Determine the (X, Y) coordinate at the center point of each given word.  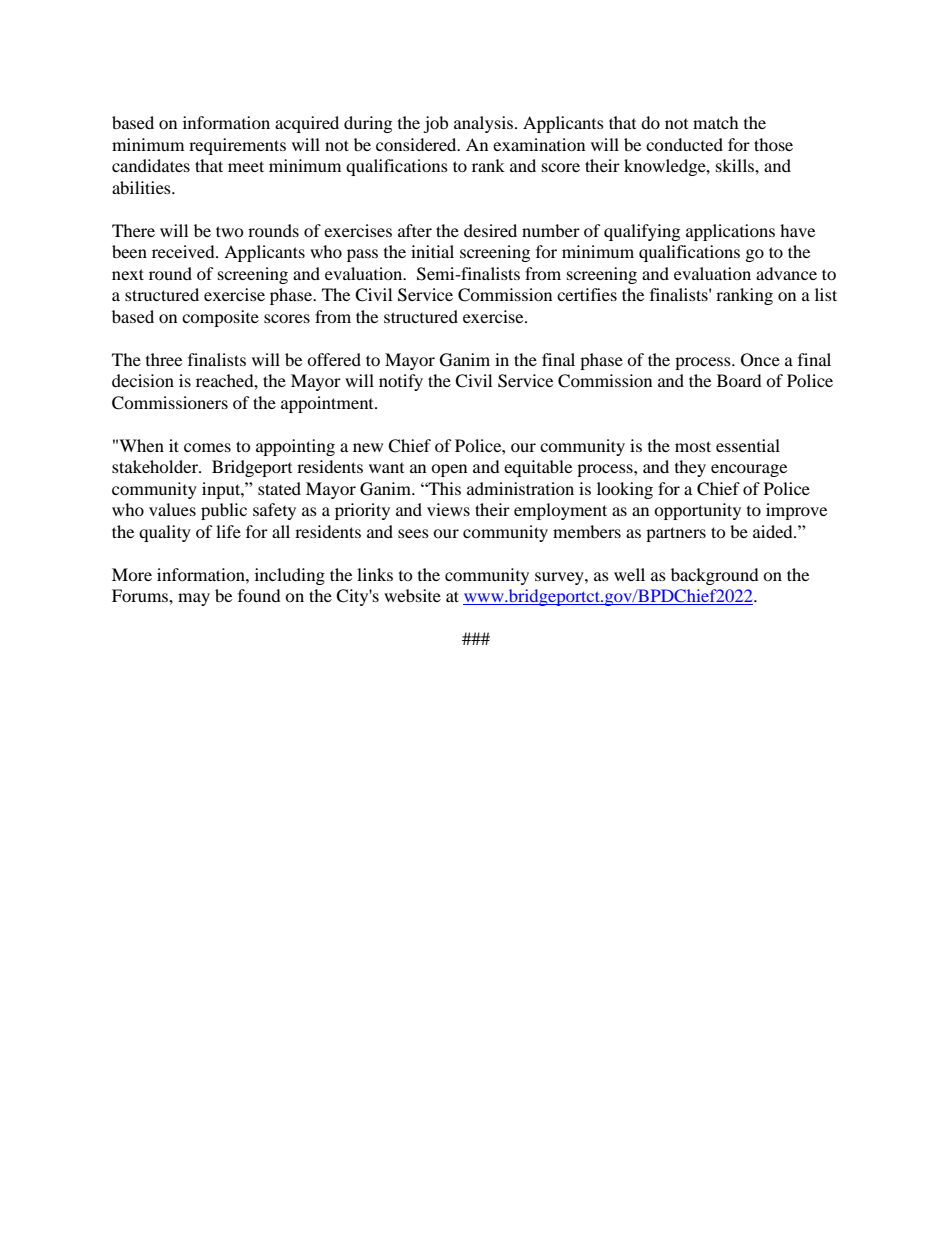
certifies (587, 294)
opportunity (697, 511)
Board (739, 380)
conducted (684, 144)
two (230, 231)
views (448, 509)
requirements (237, 146)
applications (730, 232)
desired (490, 230)
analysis (485, 124)
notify (401, 382)
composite (220, 318)
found (259, 595)
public (224, 511)
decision (143, 380)
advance (786, 273)
